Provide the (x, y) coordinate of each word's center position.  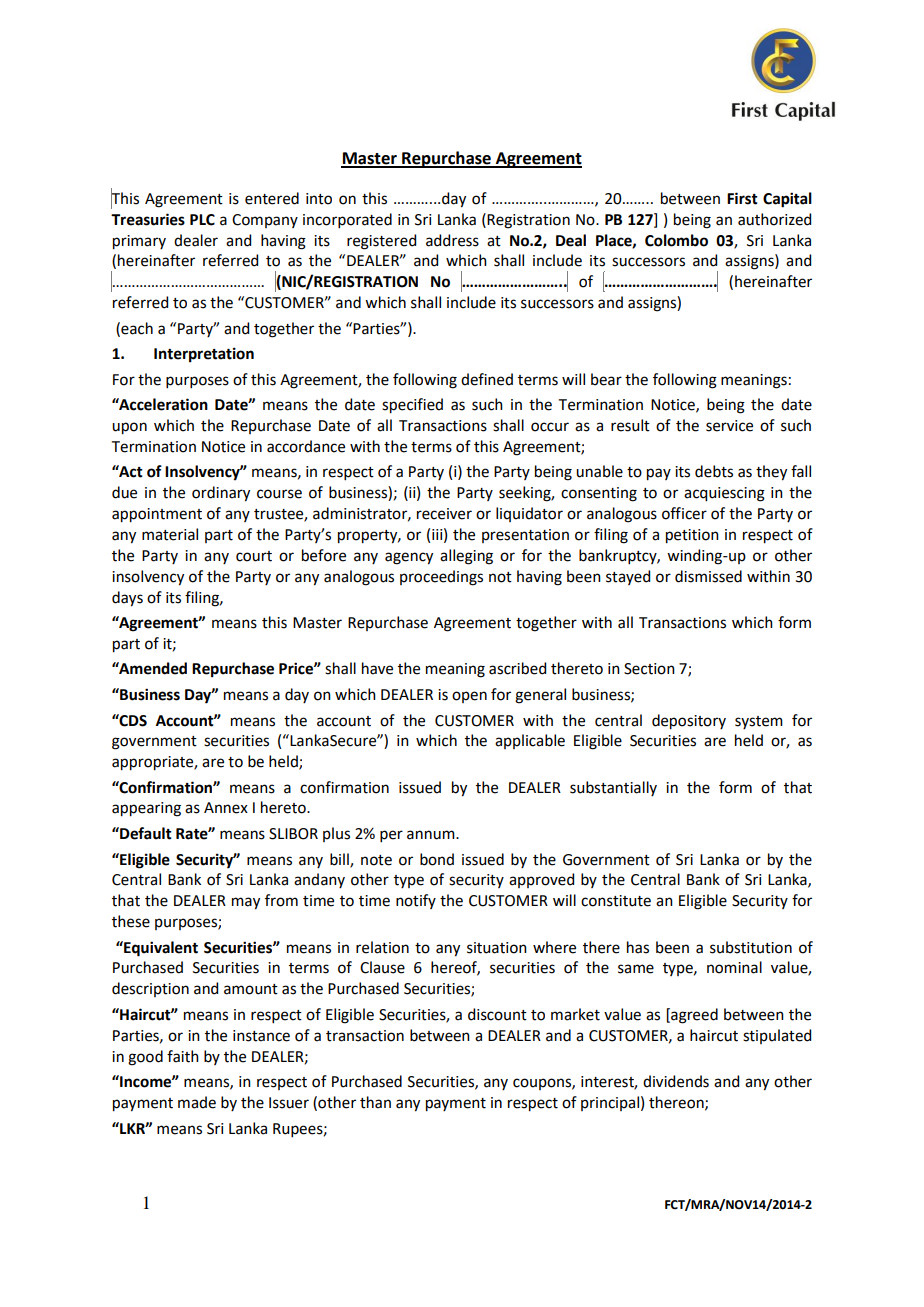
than (375, 1102)
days (127, 599)
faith (183, 1056)
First (742, 198)
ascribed (517, 668)
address (452, 240)
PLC (202, 220)
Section (649, 669)
